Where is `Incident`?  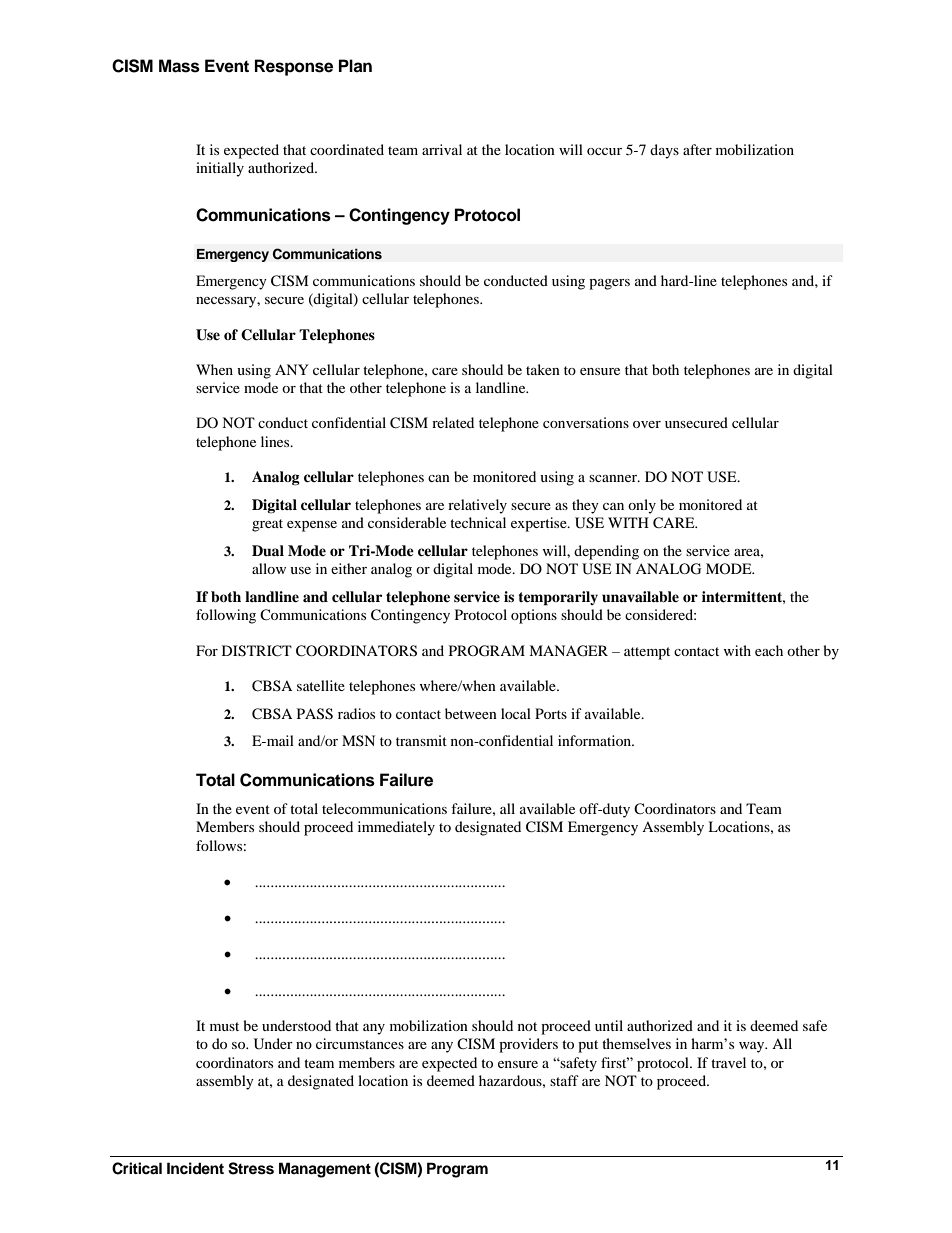
Incident is located at coordinates (195, 1168).
